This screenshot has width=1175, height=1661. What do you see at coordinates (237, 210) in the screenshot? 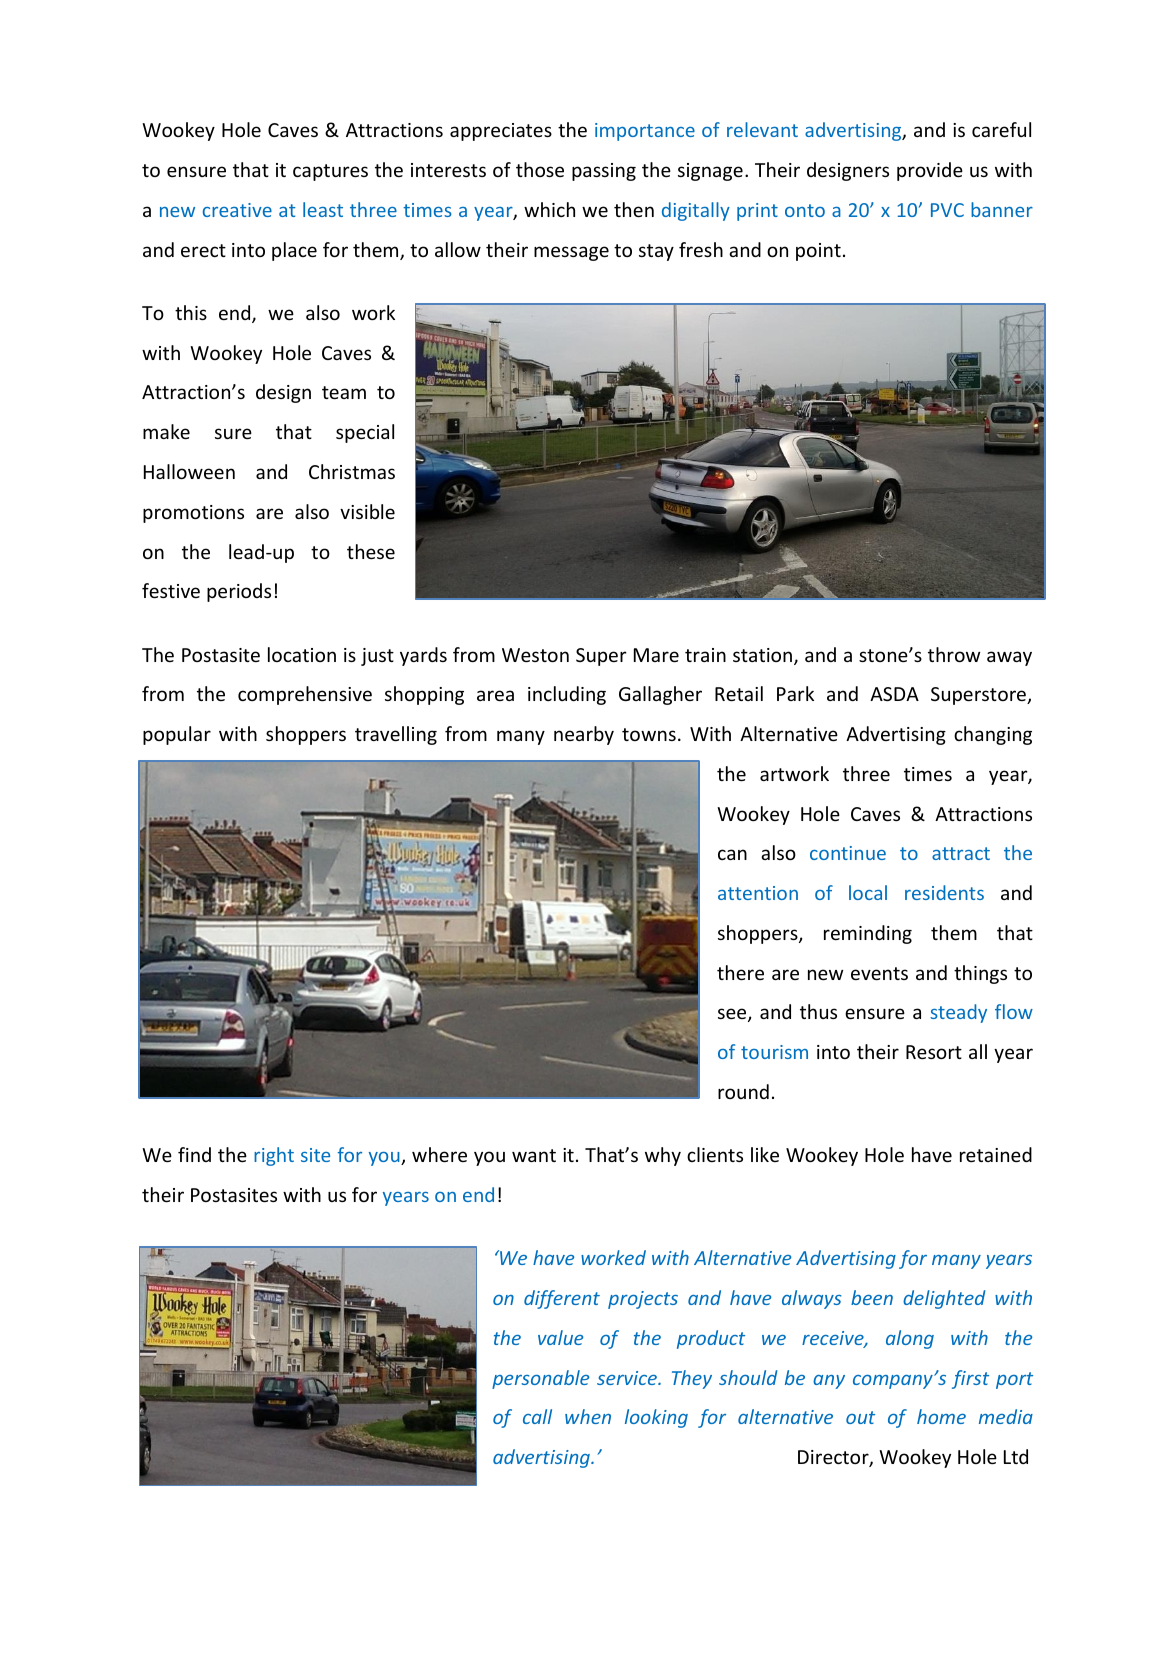
I see `creative` at bounding box center [237, 210].
